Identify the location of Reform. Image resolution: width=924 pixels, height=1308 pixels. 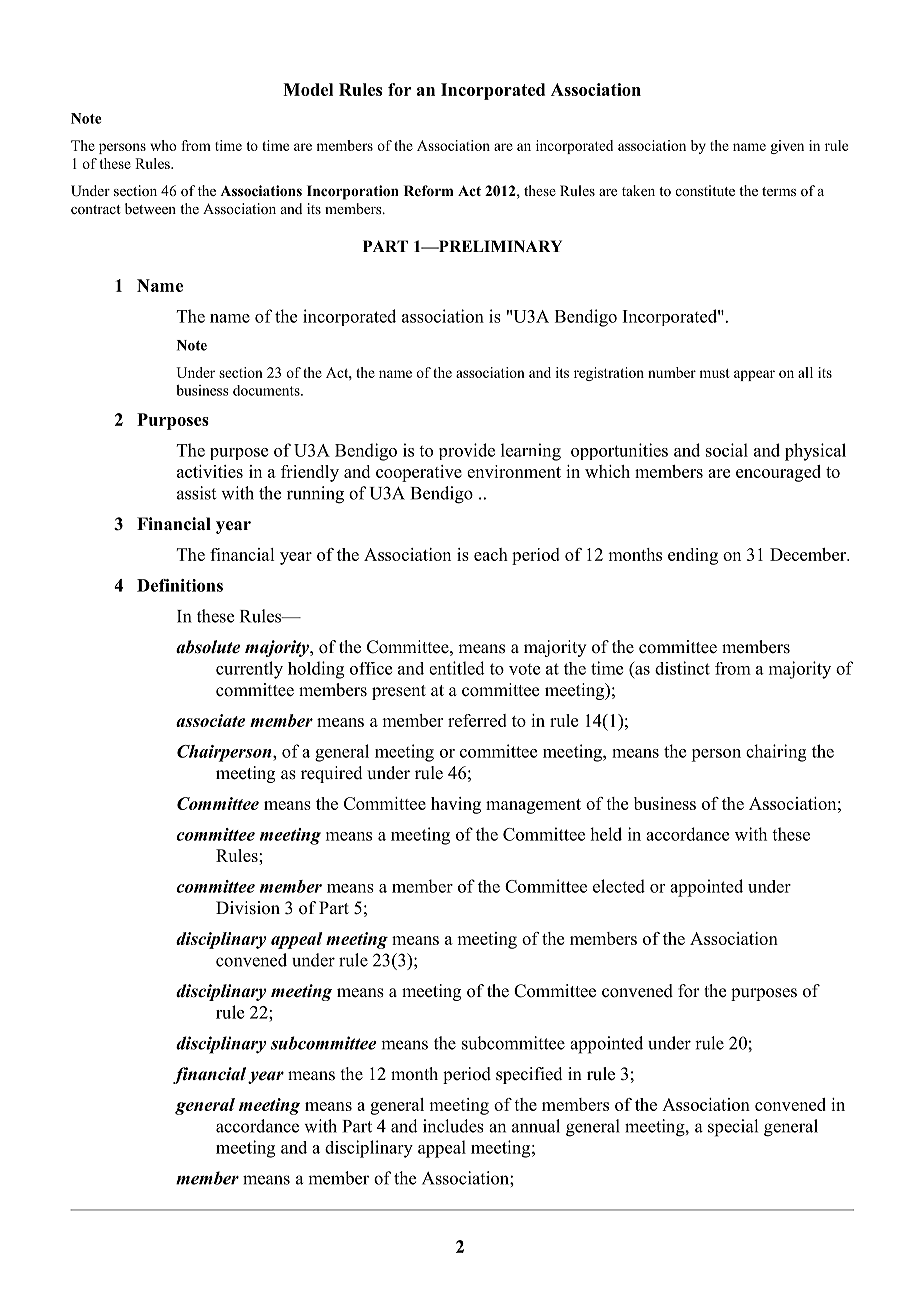
(428, 191).
